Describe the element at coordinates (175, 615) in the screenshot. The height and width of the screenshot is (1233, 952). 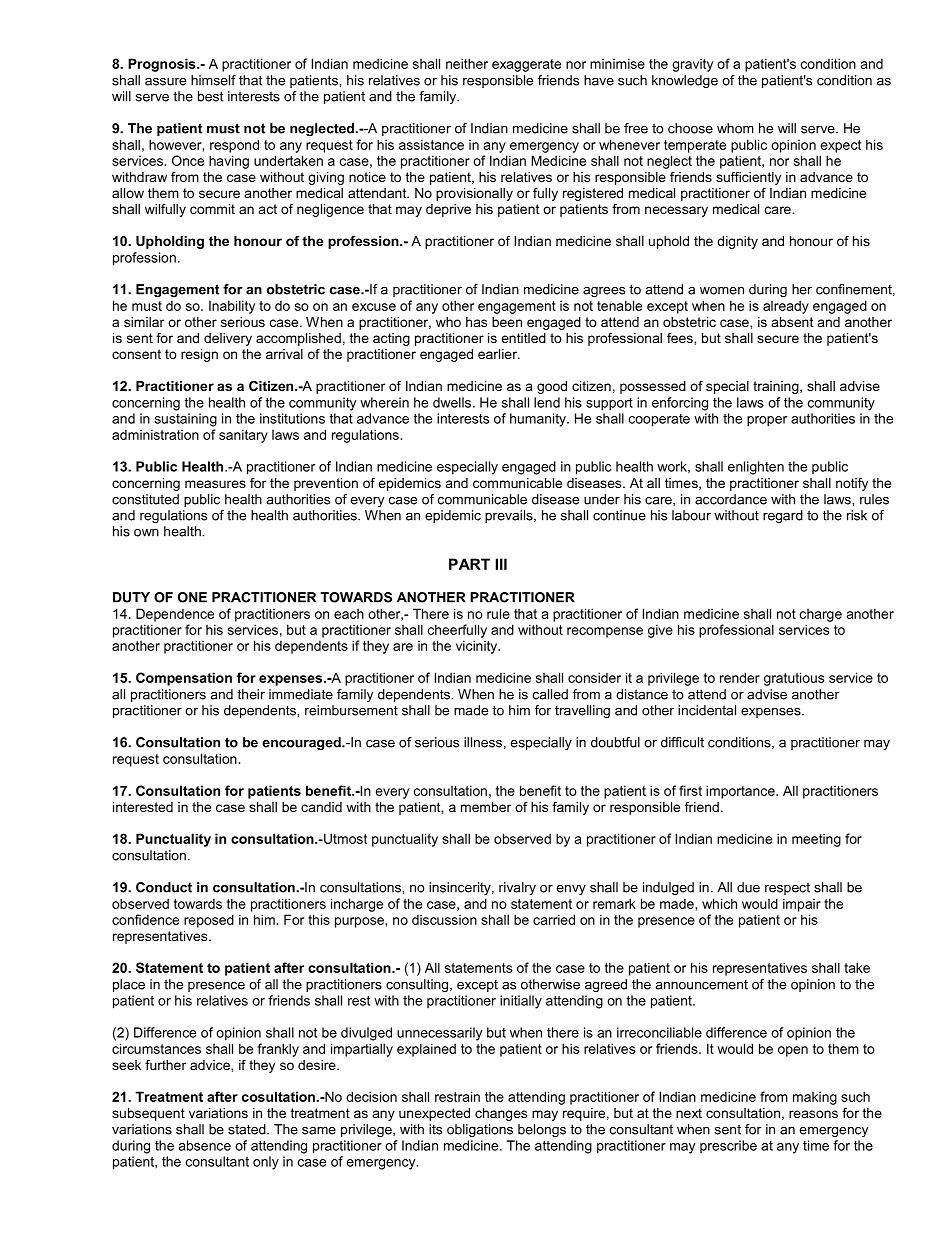
I see `Dependence` at that location.
